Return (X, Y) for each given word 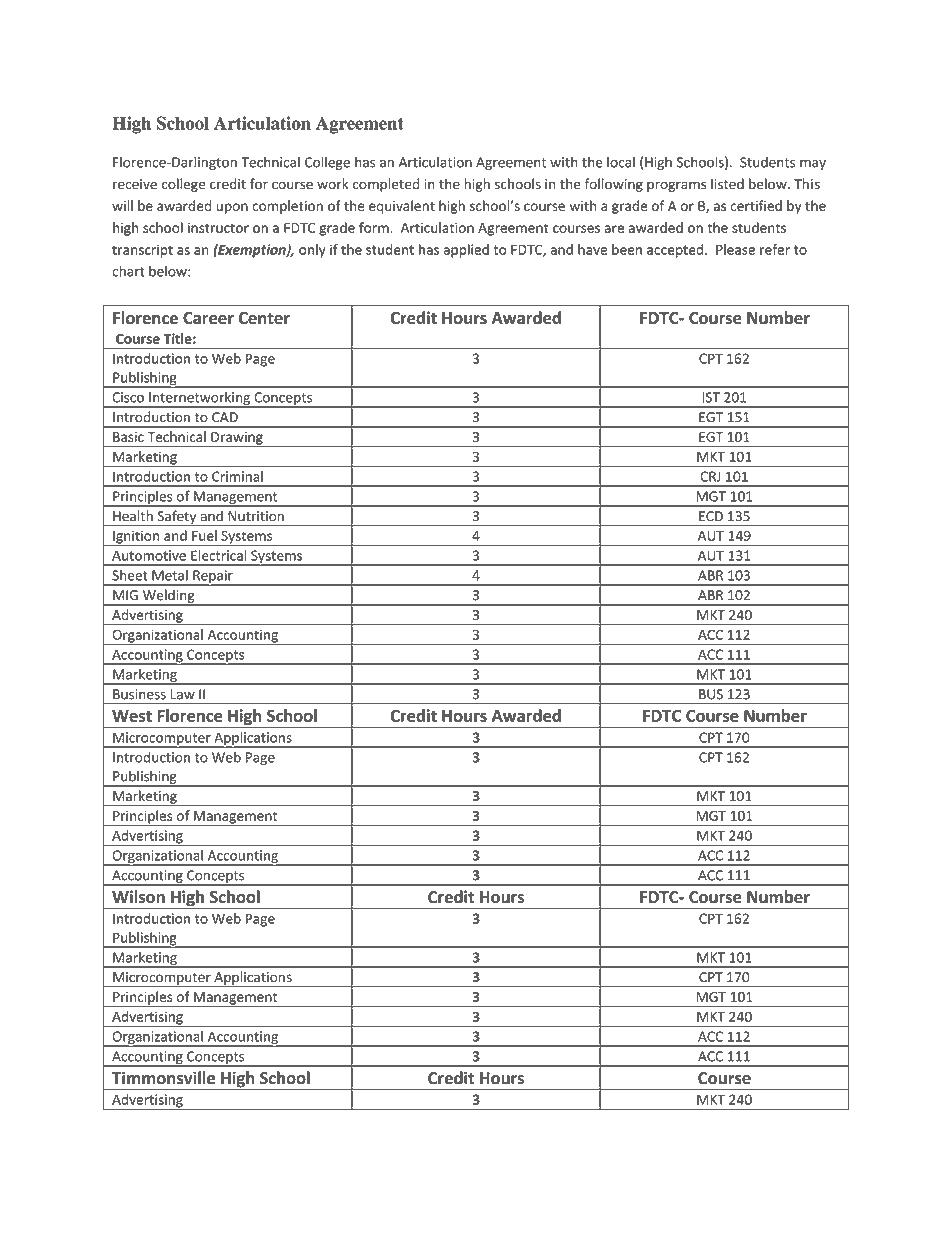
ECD (711, 516)
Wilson (138, 897)
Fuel (204, 535)
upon (232, 208)
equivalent (402, 207)
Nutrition (256, 516)
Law (183, 694)
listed (727, 184)
